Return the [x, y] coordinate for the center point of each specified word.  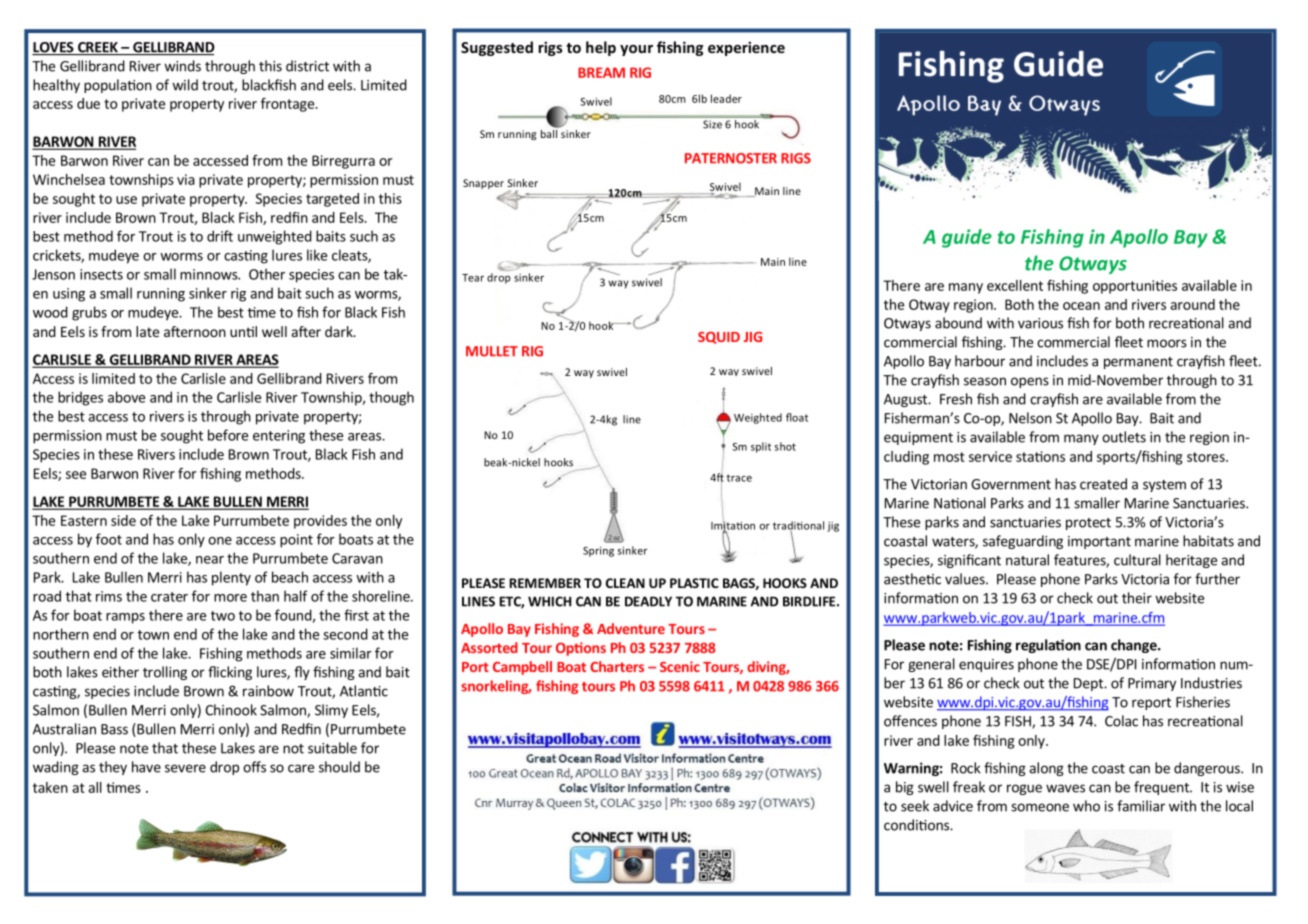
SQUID [719, 338]
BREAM [601, 72]
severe [185, 768]
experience [746, 48]
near [210, 560]
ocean [1081, 306]
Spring [598, 551]
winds [182, 66]
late [147, 331]
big [905, 788]
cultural [1137, 560]
